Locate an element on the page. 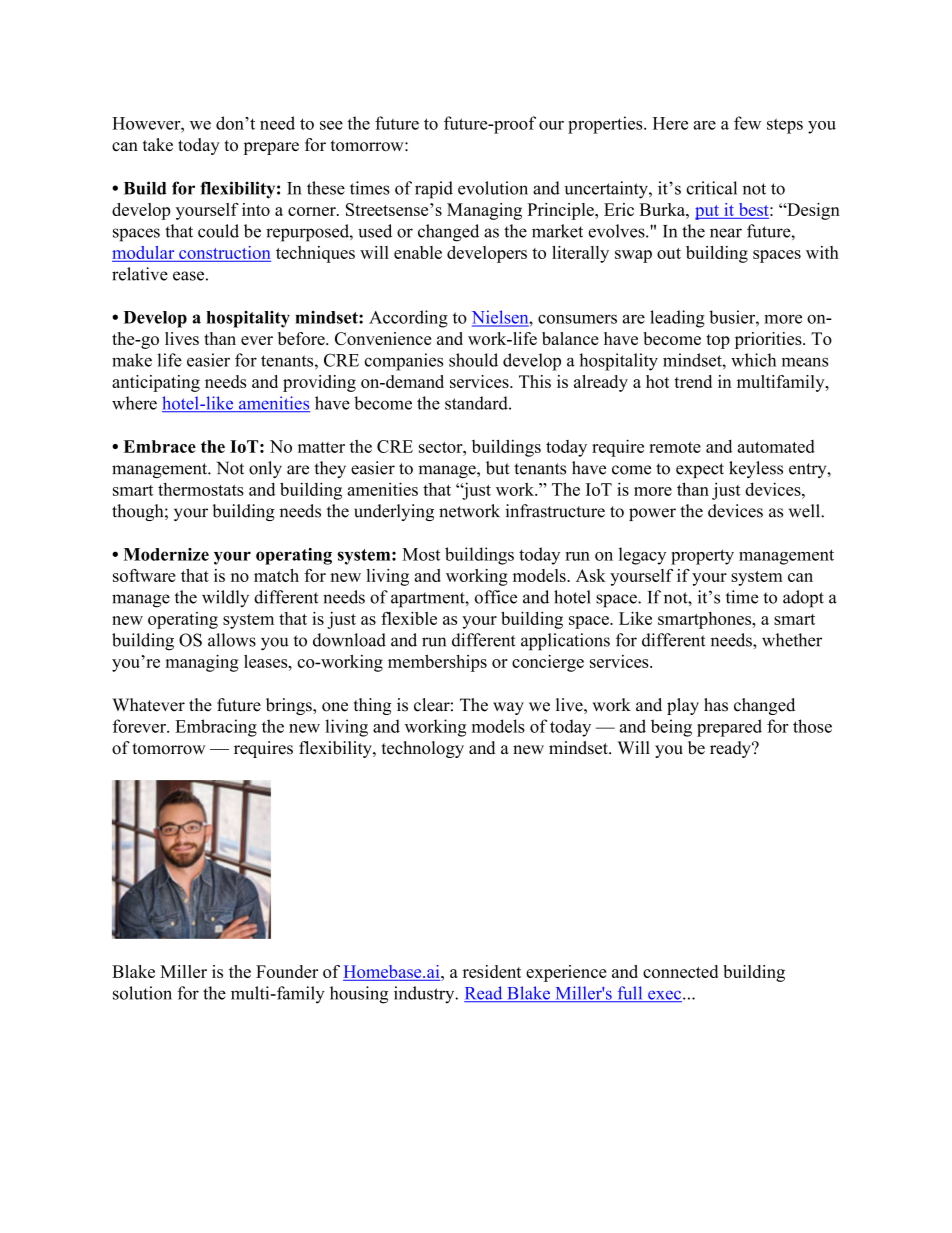 The image size is (952, 1233). way is located at coordinates (508, 708).
